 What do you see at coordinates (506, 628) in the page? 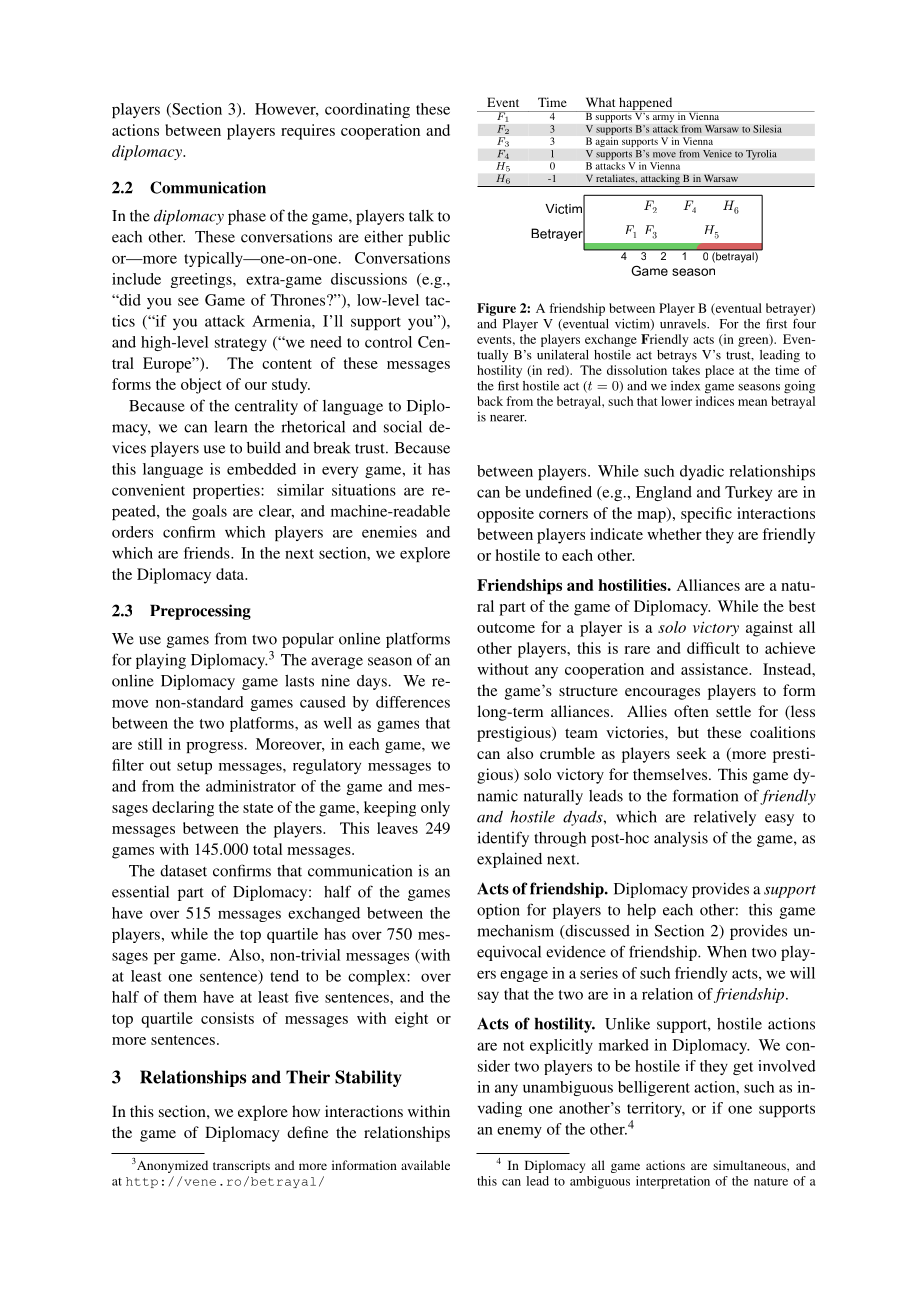
I see `outcome` at bounding box center [506, 628].
